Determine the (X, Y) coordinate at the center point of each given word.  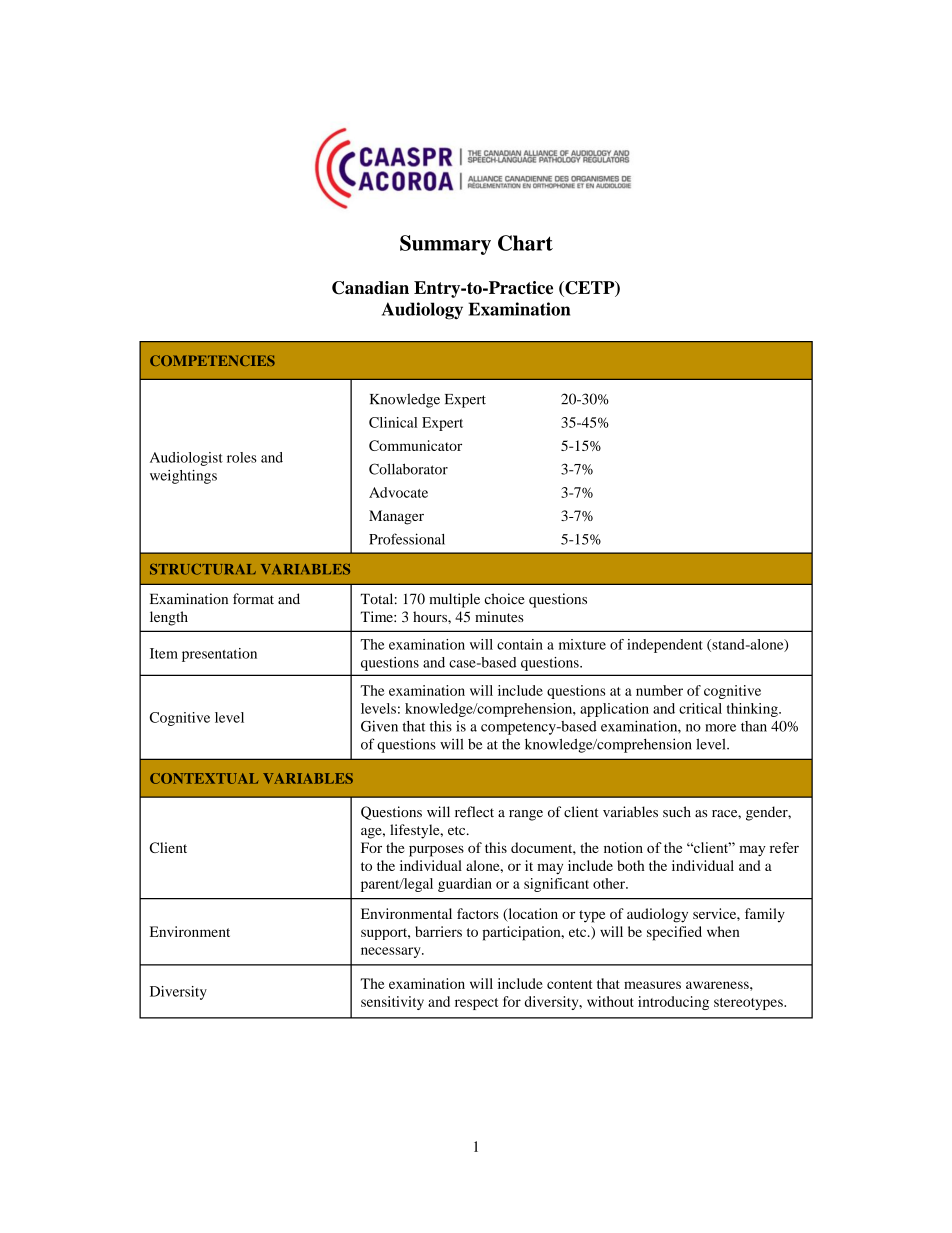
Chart (525, 243)
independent (665, 646)
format (253, 599)
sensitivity (392, 1003)
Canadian (370, 288)
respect (476, 1004)
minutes (499, 616)
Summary (445, 245)
